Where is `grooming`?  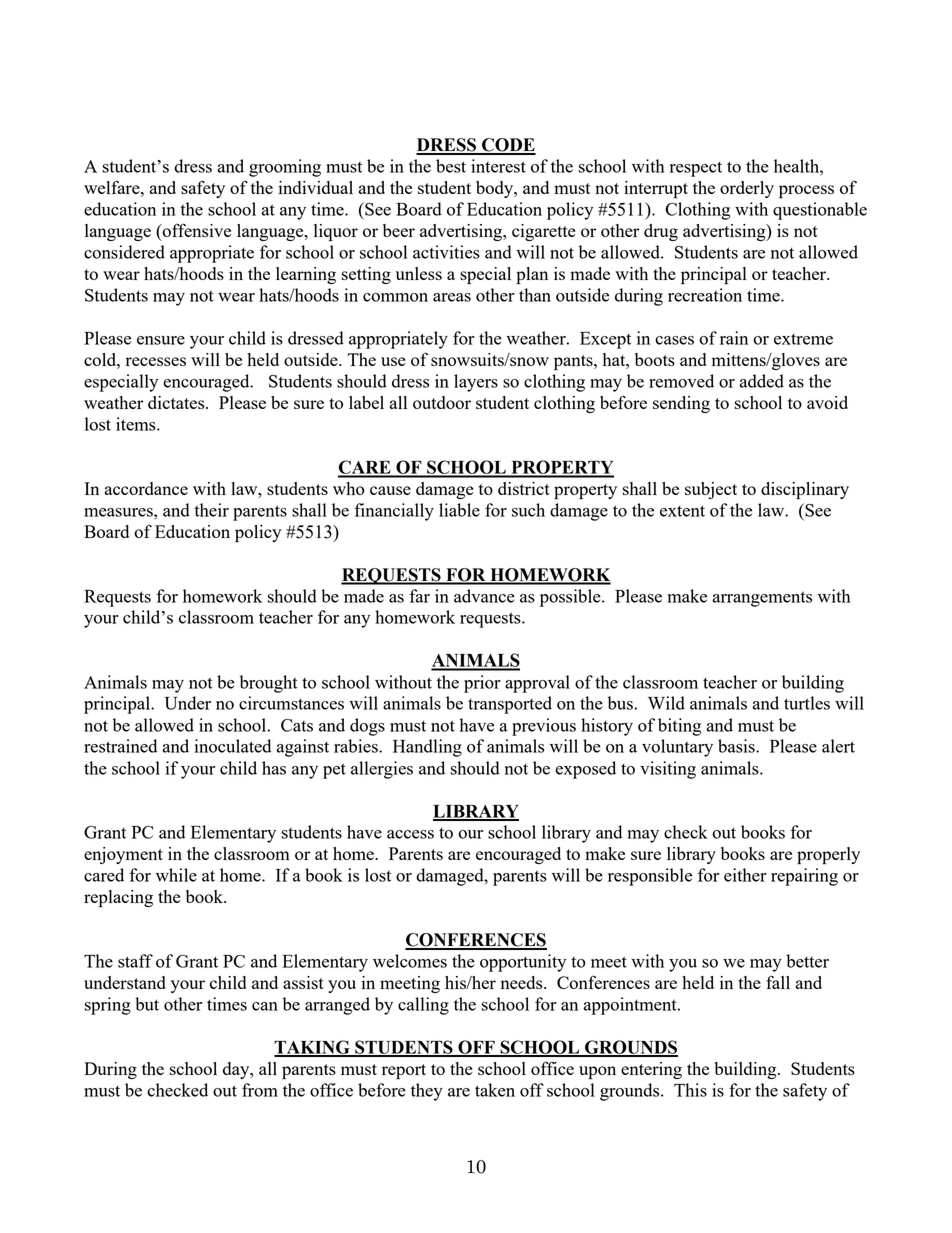 grooming is located at coordinates (285, 168).
